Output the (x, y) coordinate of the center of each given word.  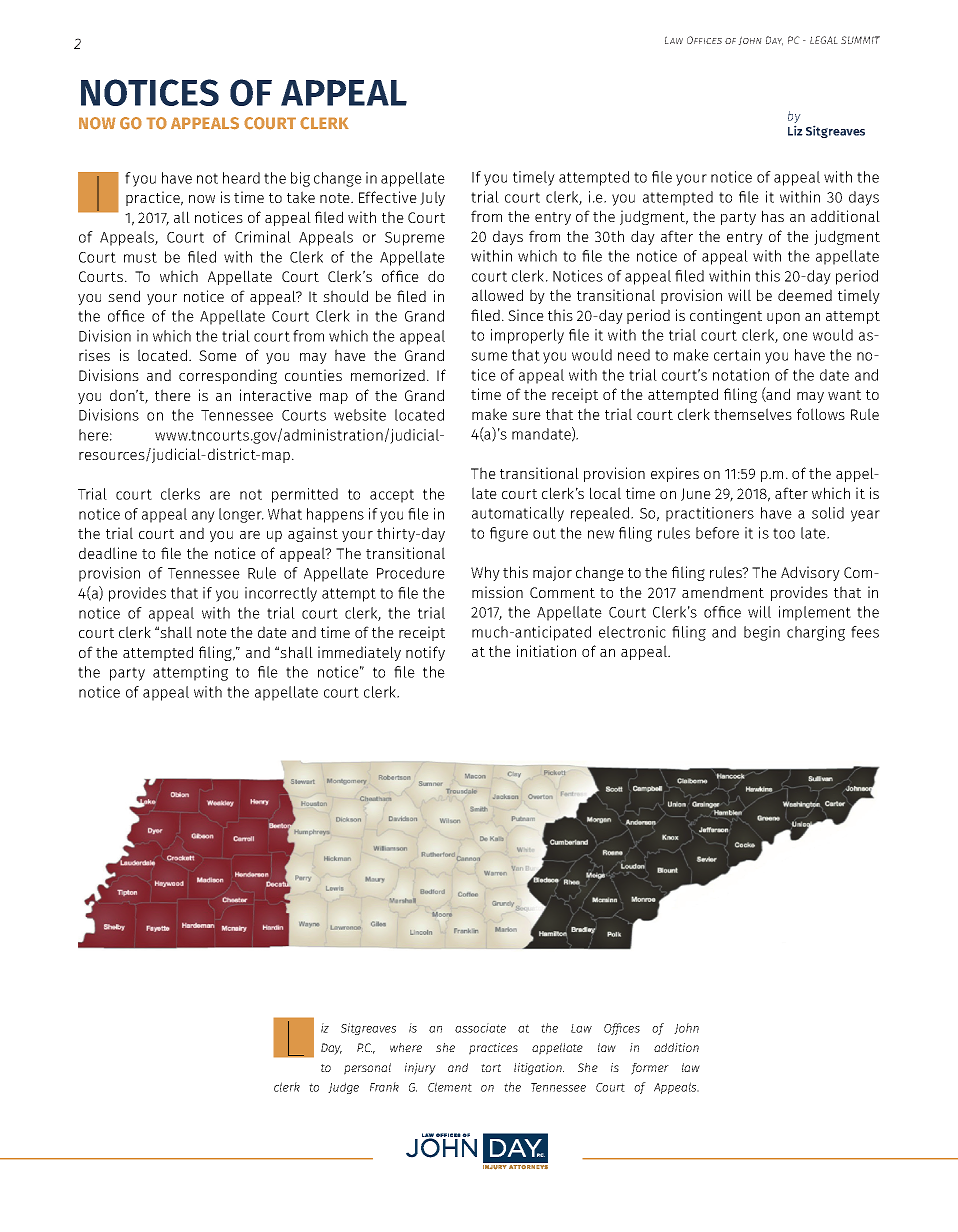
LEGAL (824, 40)
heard (241, 178)
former (650, 1069)
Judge (343, 1088)
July (432, 198)
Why (485, 573)
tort (491, 1068)
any (203, 517)
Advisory (810, 573)
